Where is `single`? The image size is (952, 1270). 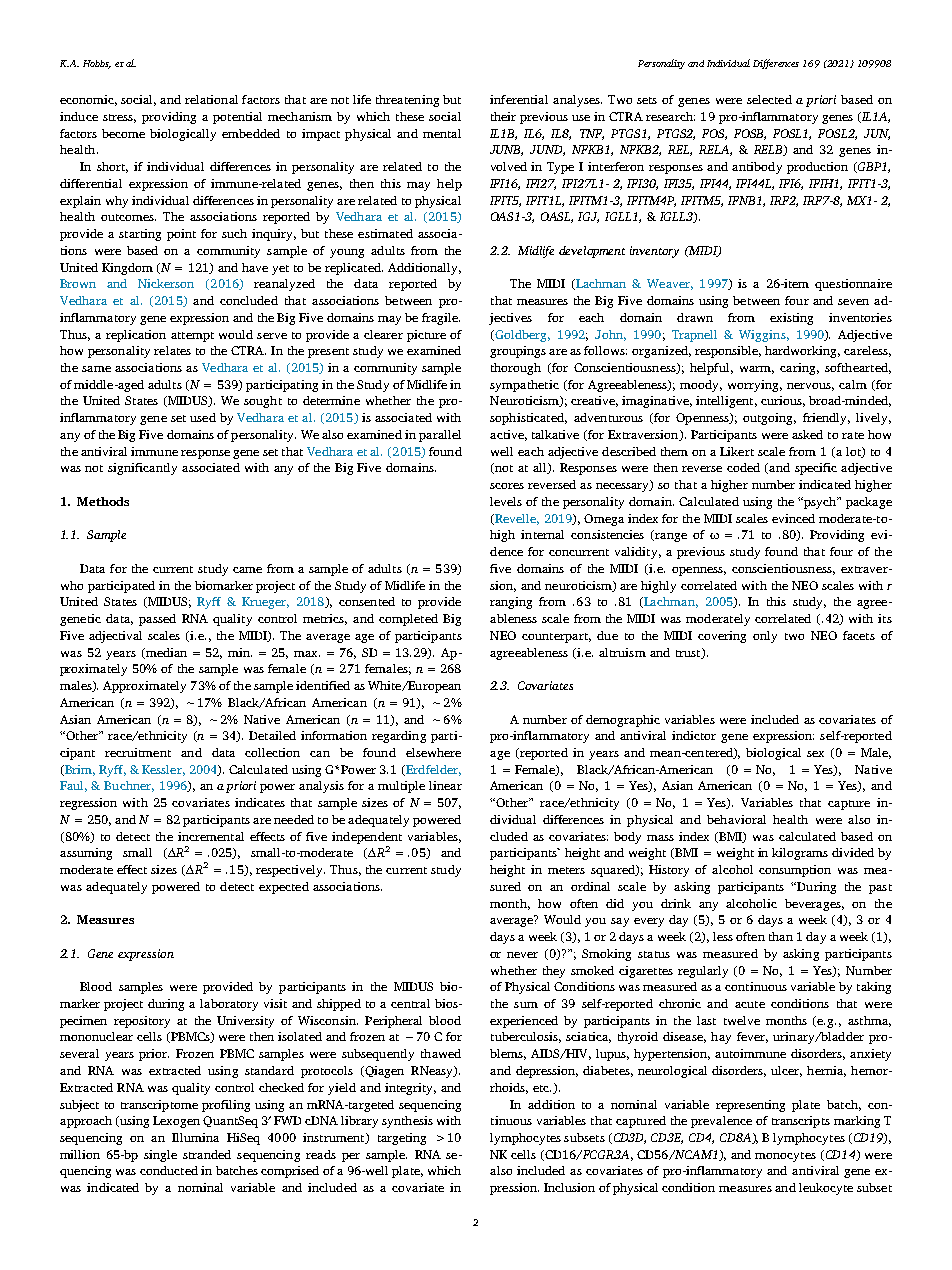
single is located at coordinates (160, 1156).
